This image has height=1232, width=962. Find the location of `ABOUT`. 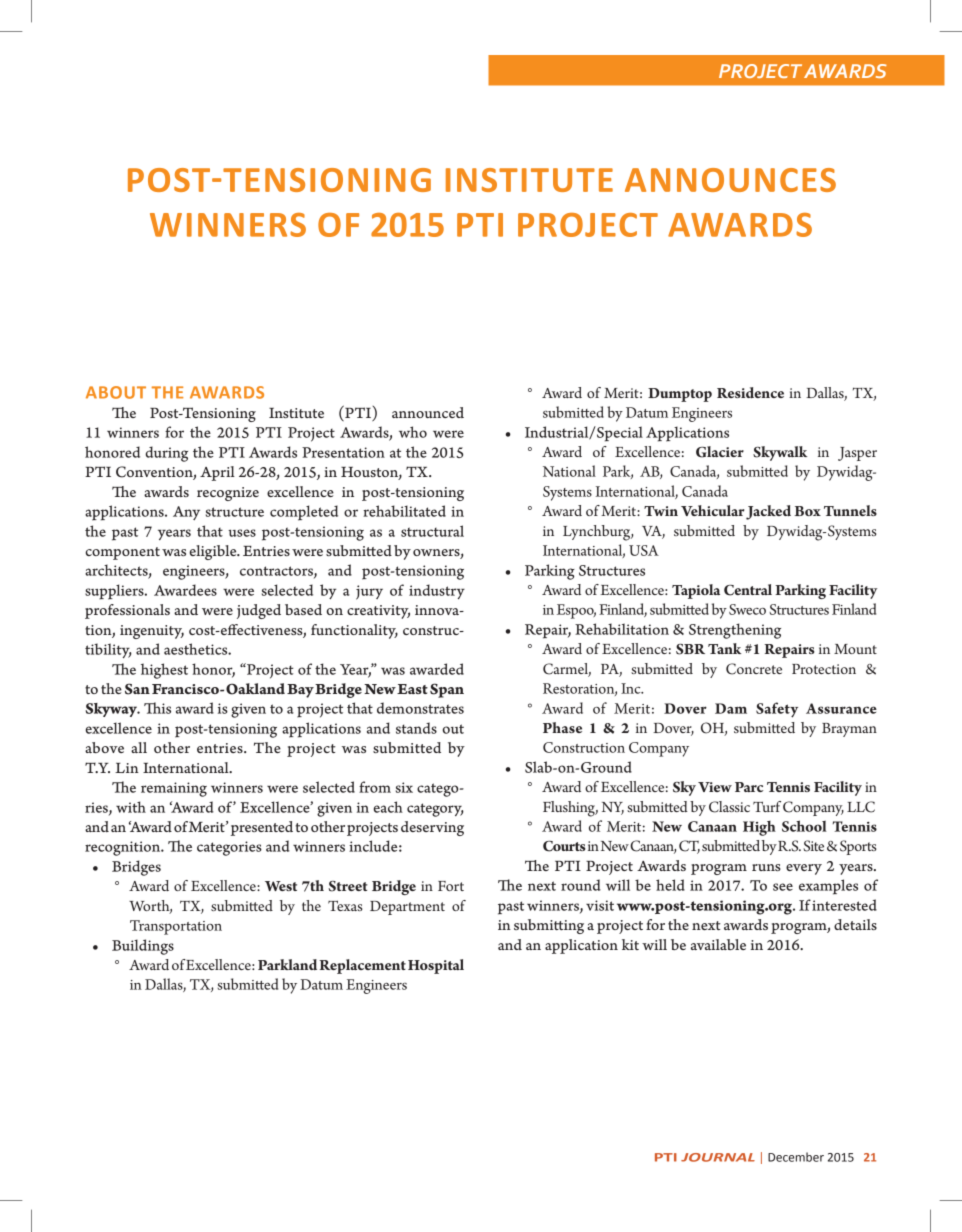

ABOUT is located at coordinates (116, 392).
